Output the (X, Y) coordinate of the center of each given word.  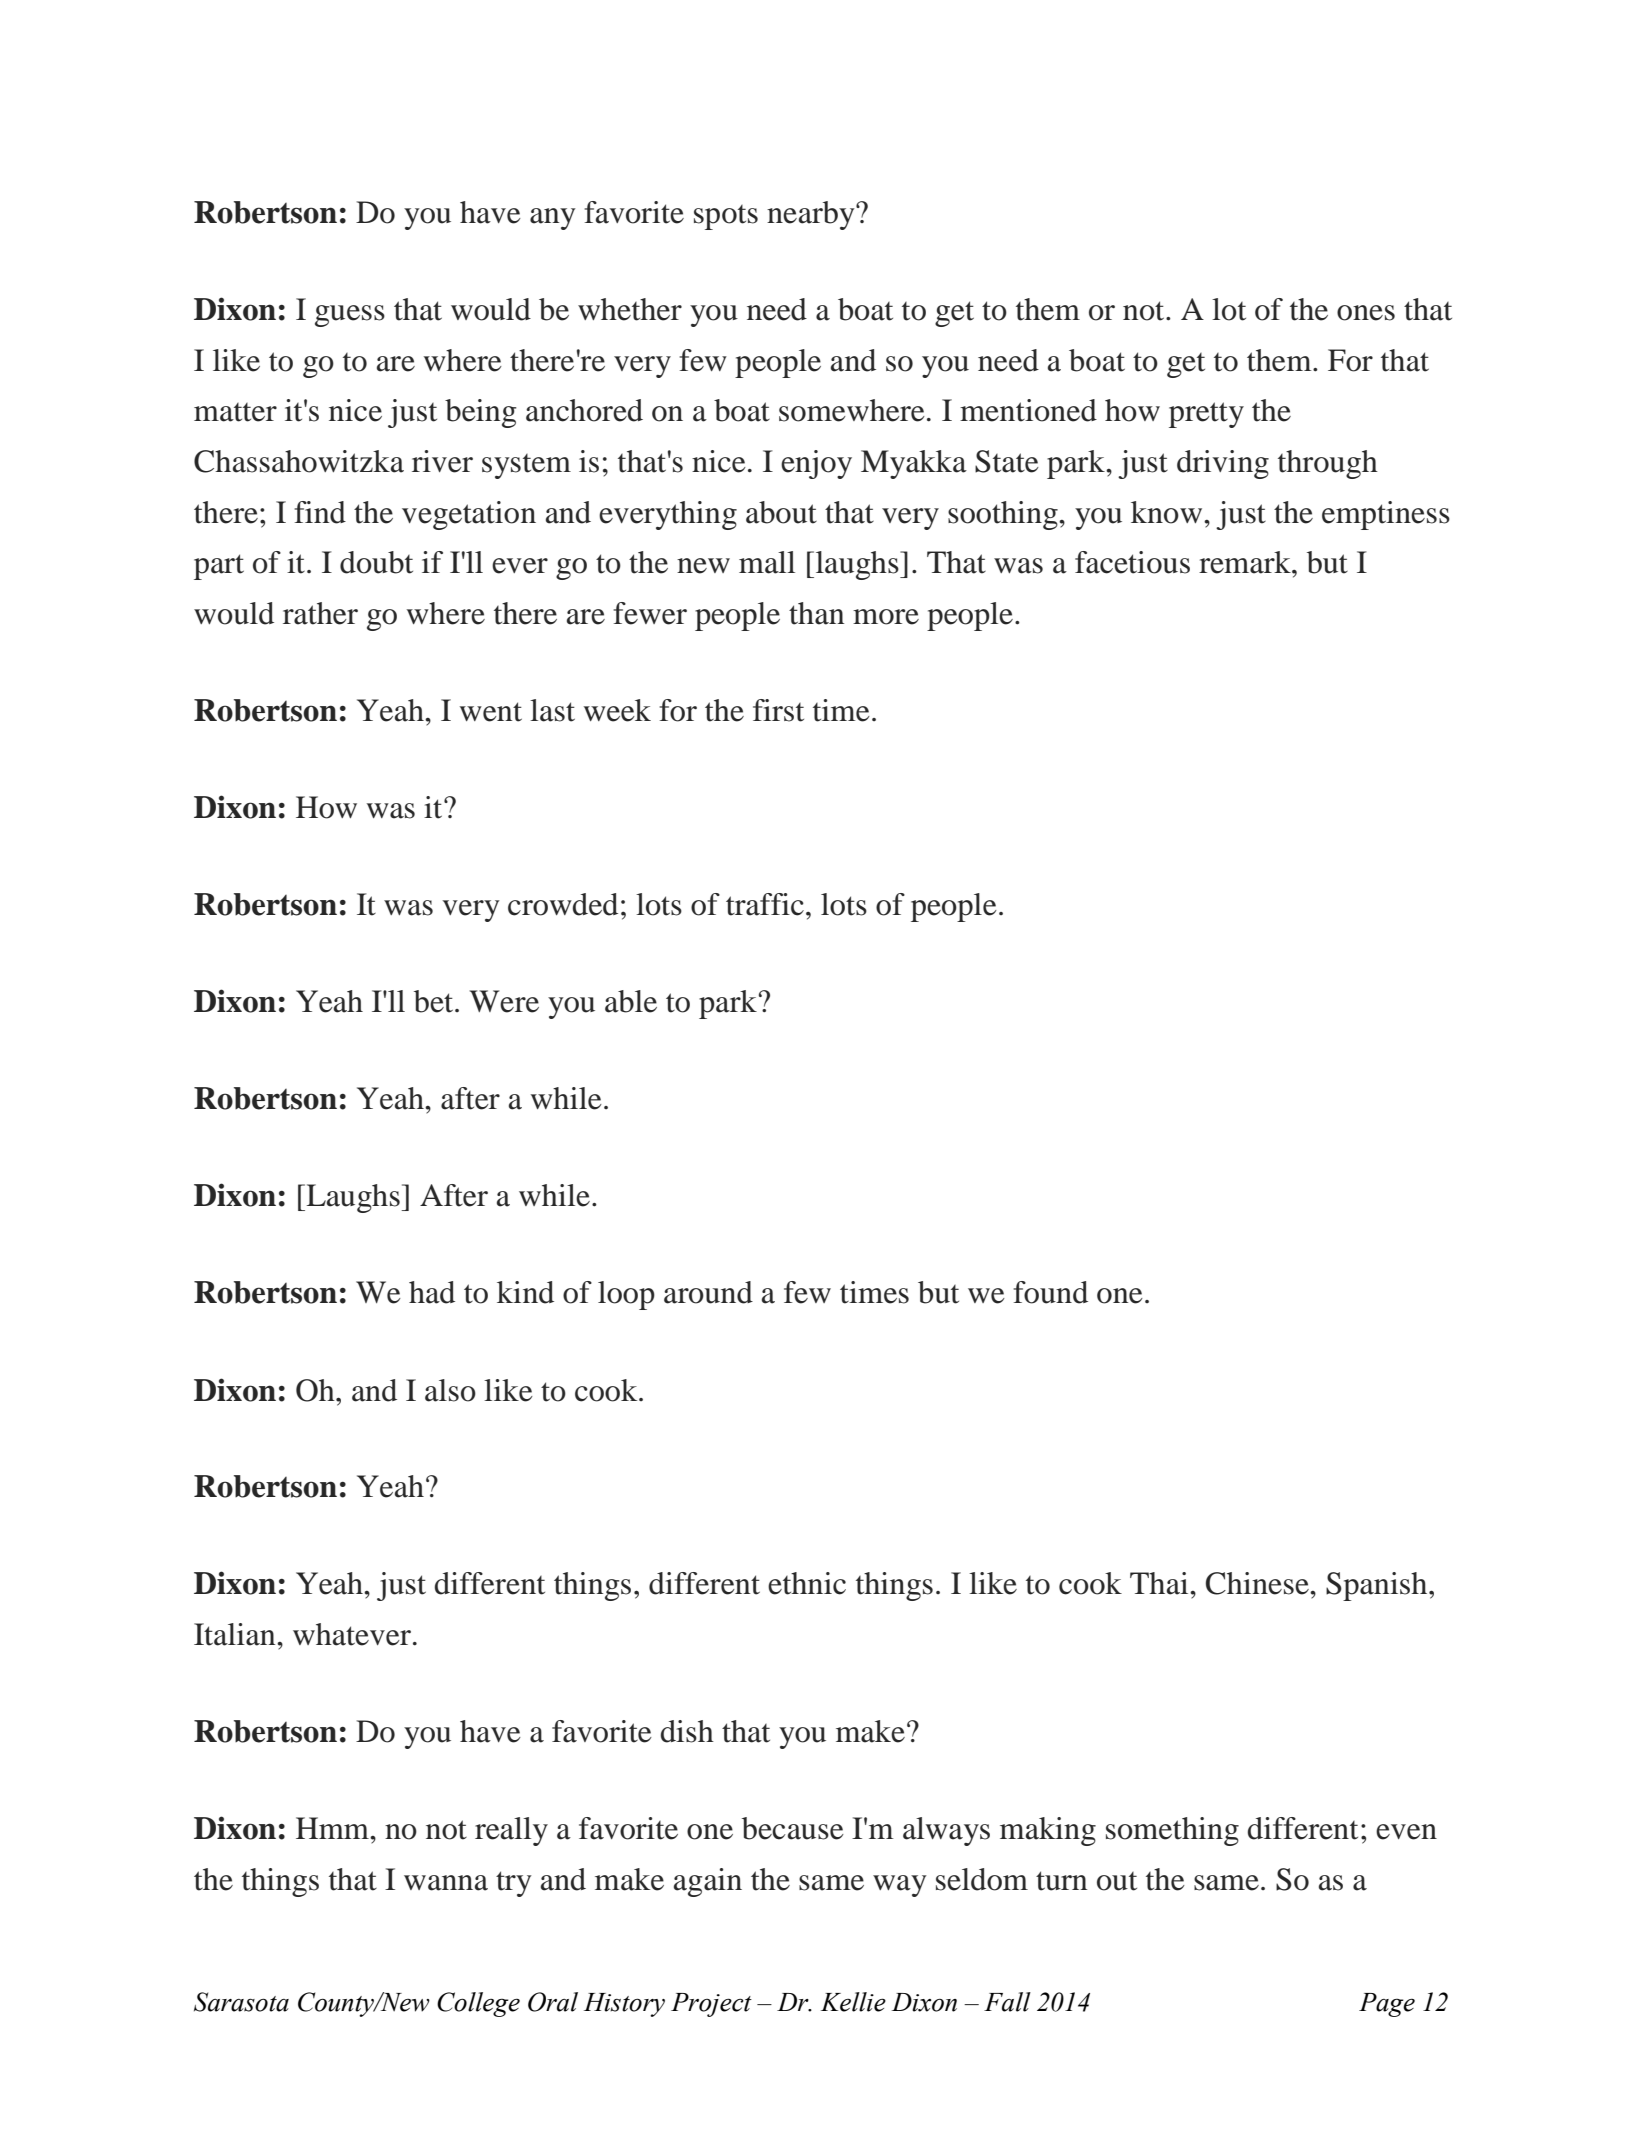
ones (1366, 313)
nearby (812, 215)
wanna (446, 1883)
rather (320, 613)
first (778, 710)
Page (1387, 2005)
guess (350, 316)
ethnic (807, 1583)
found (1050, 1292)
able (631, 1001)
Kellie (853, 2002)
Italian (236, 1634)
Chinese (1258, 1583)
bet (435, 1001)
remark (1246, 562)
